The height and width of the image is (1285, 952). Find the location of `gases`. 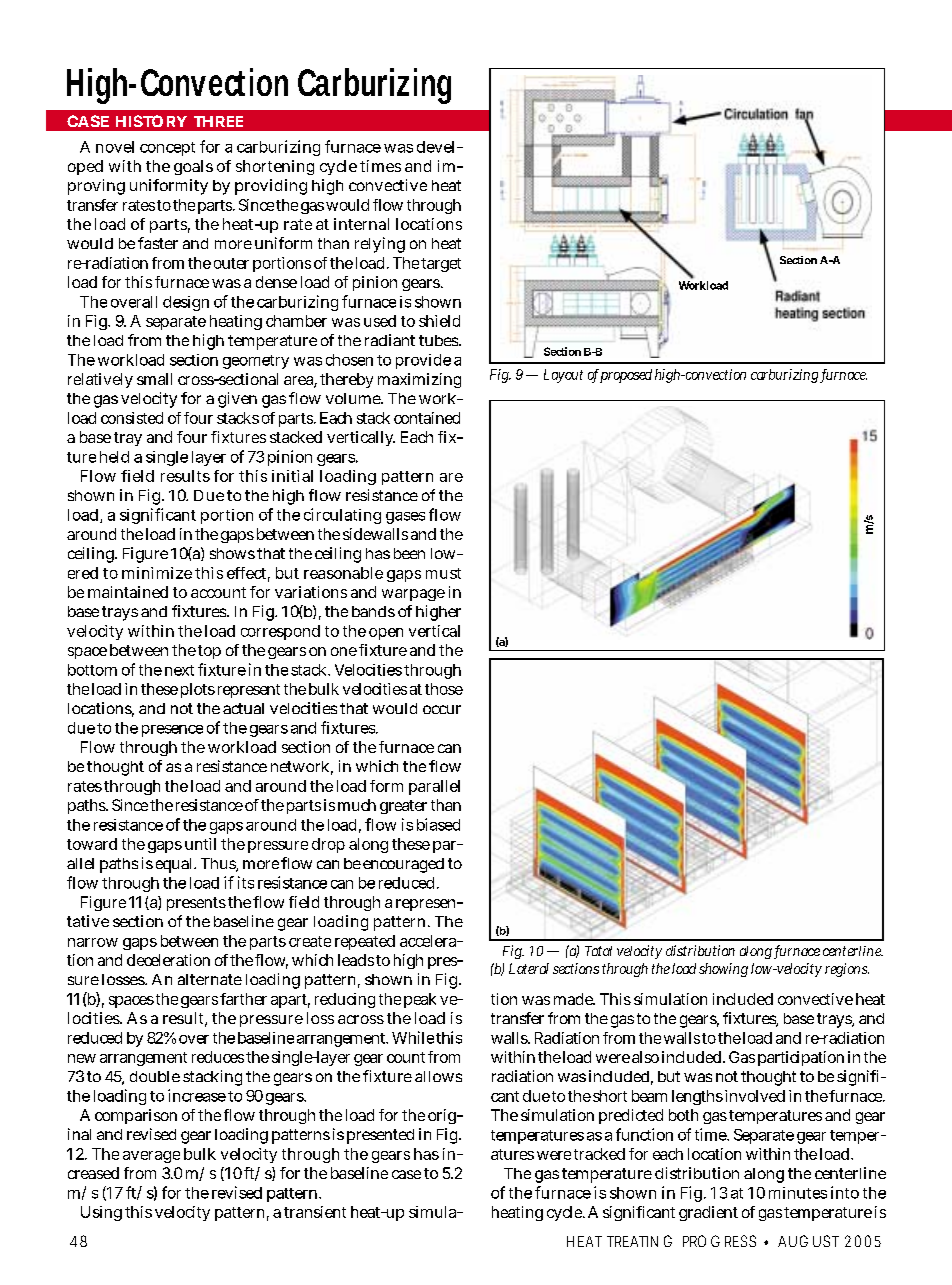

gases is located at coordinates (405, 518).
